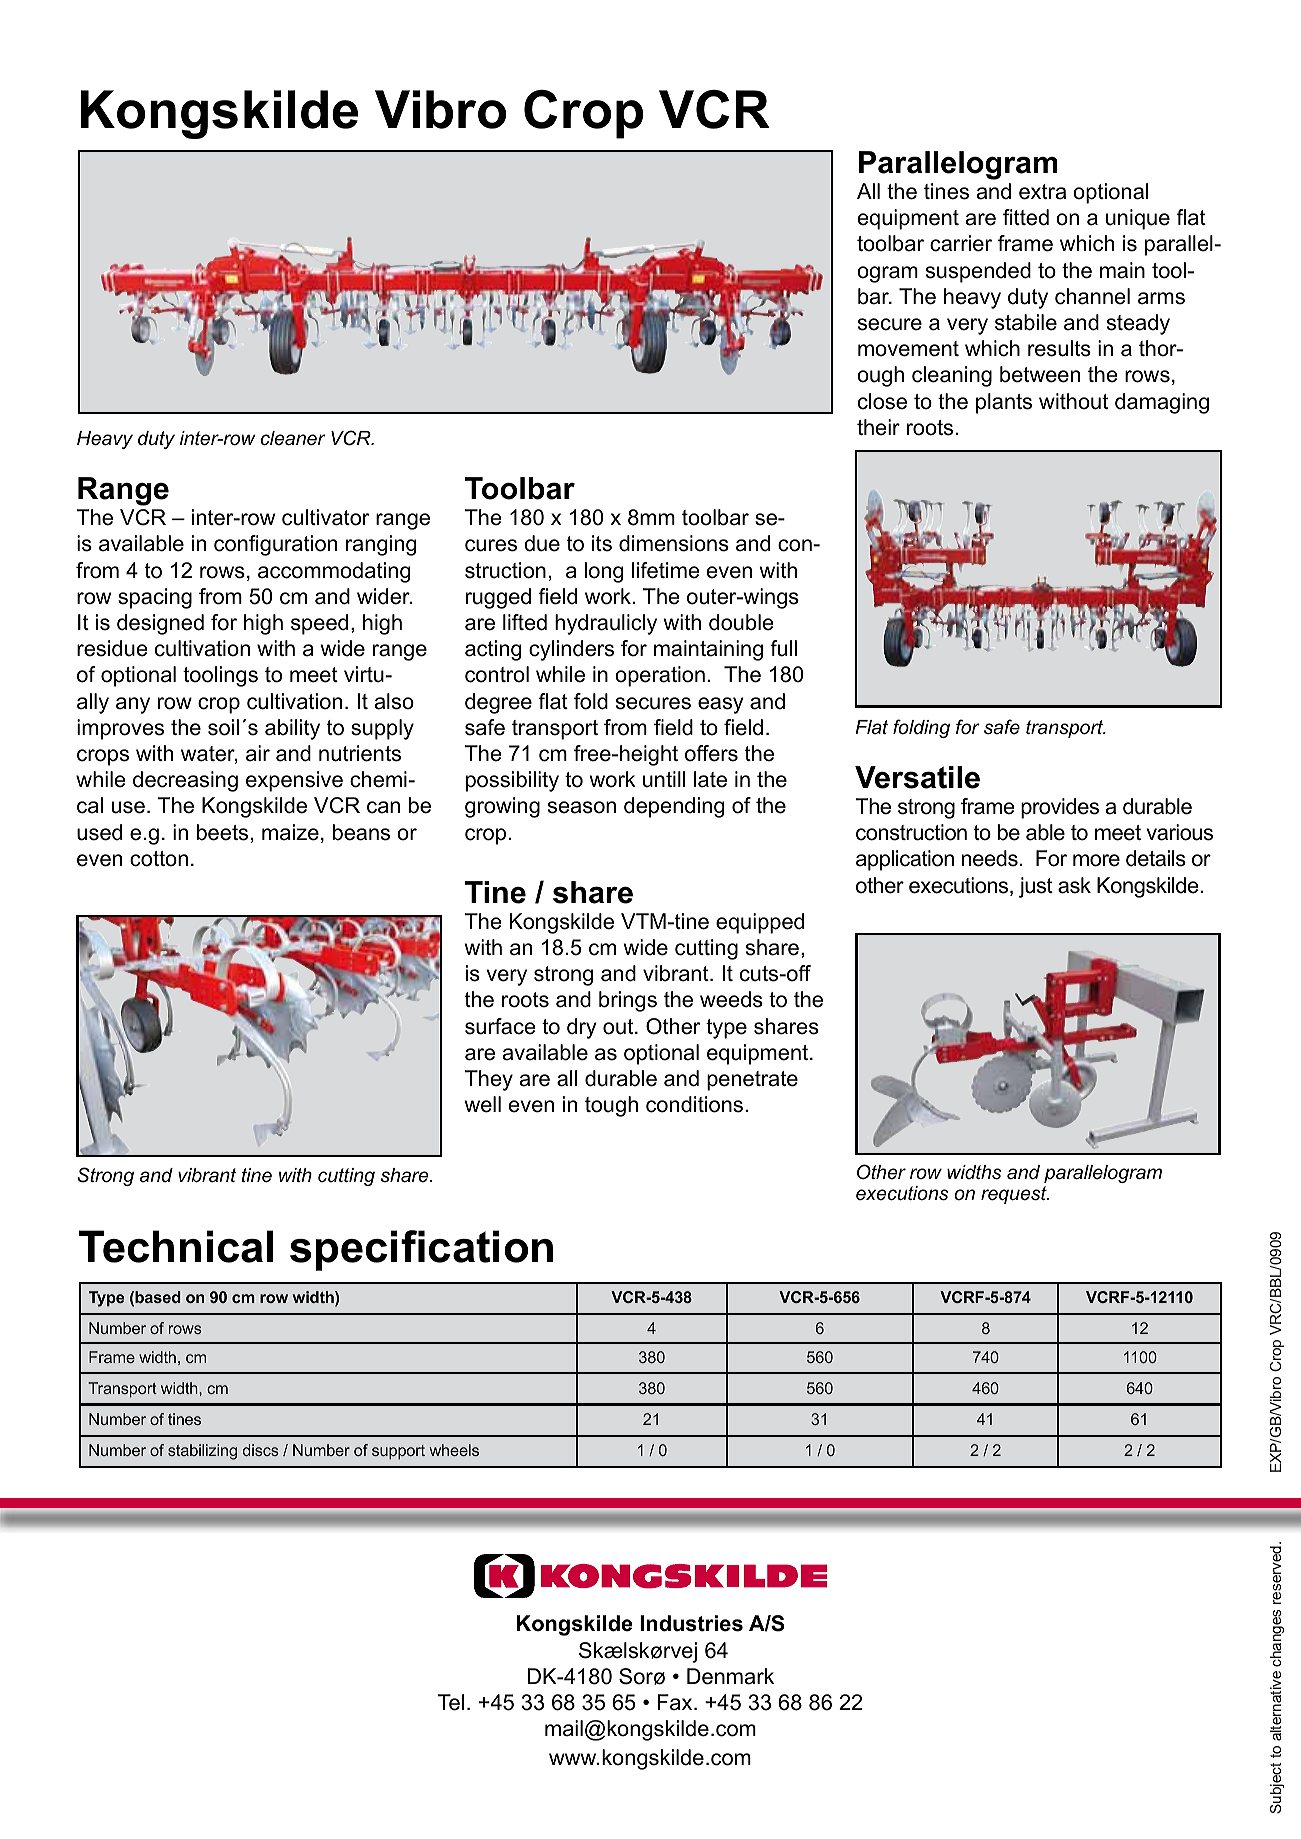 Image resolution: width=1301 pixels, height=1839 pixels. Describe the element at coordinates (908, 349) in the page. I see `movement` at that location.
